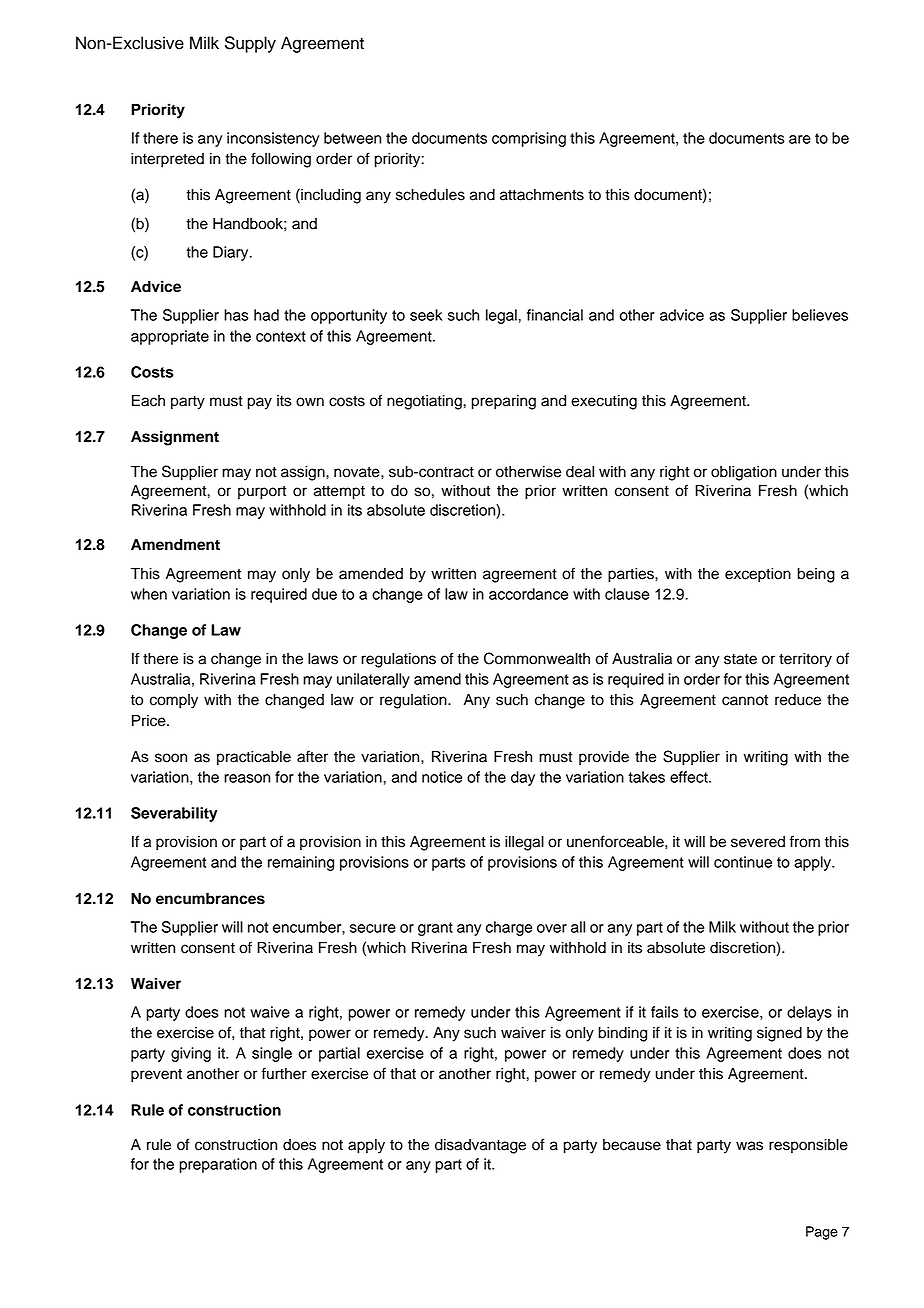 This screenshot has height=1308, width=924. What do you see at coordinates (740, 659) in the screenshot?
I see `state` at bounding box center [740, 659].
